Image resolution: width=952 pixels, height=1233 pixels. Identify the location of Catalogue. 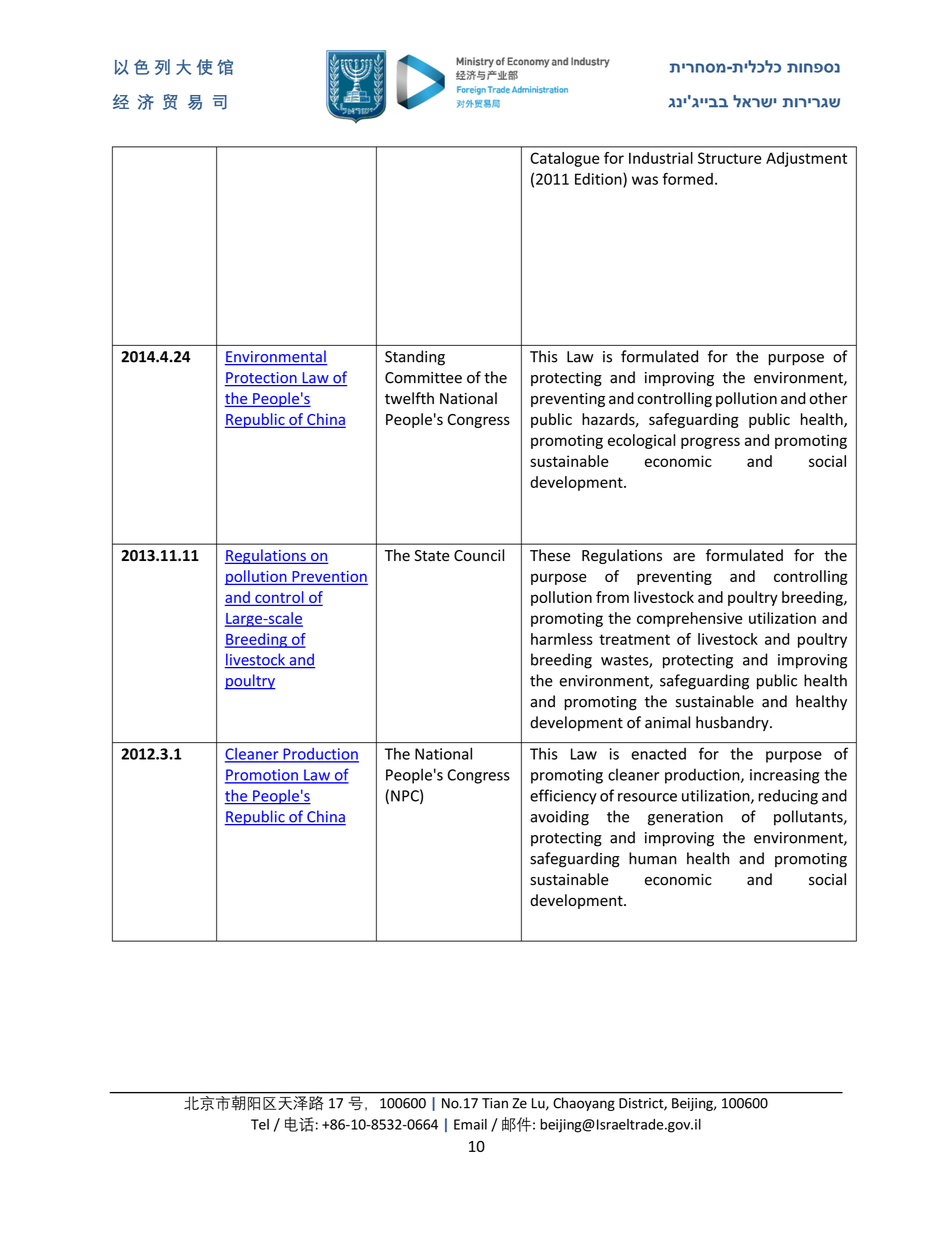
(565, 159).
